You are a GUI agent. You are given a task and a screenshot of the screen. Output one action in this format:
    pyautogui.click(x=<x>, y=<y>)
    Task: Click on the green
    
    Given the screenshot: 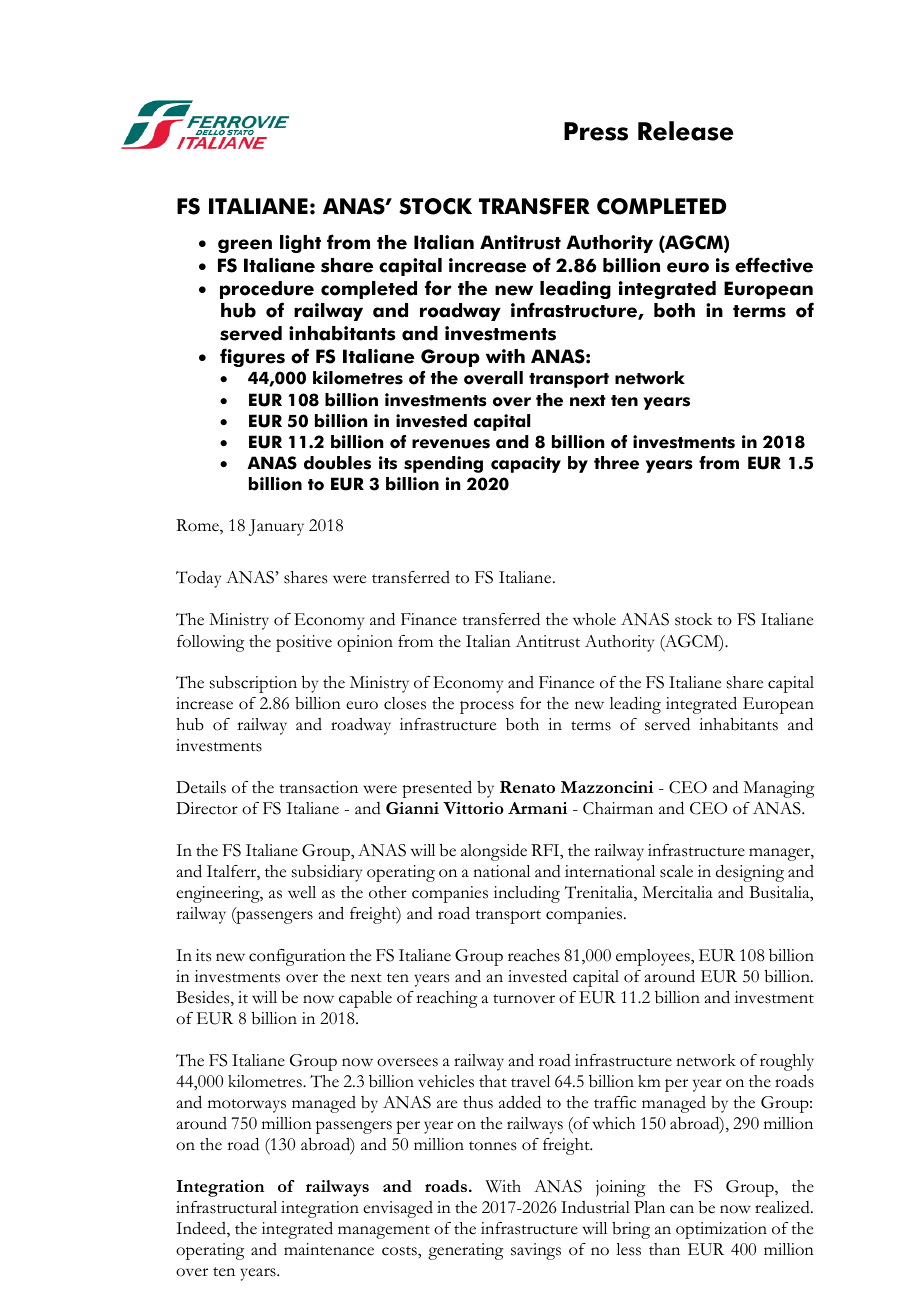 What is the action you would take?
    pyautogui.click(x=245, y=246)
